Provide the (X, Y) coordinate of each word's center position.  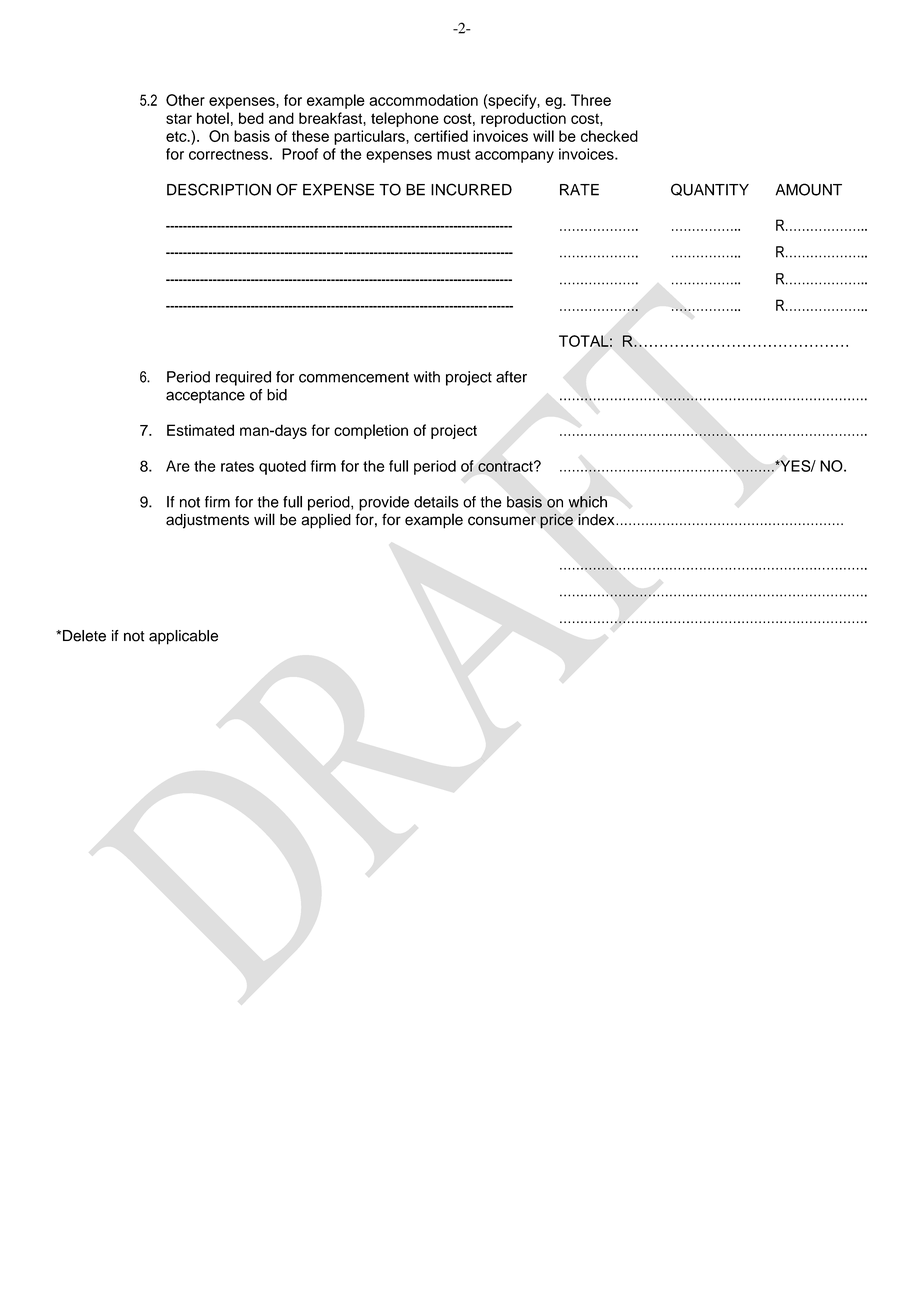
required (243, 378)
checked (609, 136)
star (179, 119)
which (588, 502)
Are (178, 466)
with (427, 377)
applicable (183, 637)
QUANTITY (710, 189)
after (511, 377)
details (436, 502)
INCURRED (471, 189)
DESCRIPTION (219, 189)
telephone (405, 119)
